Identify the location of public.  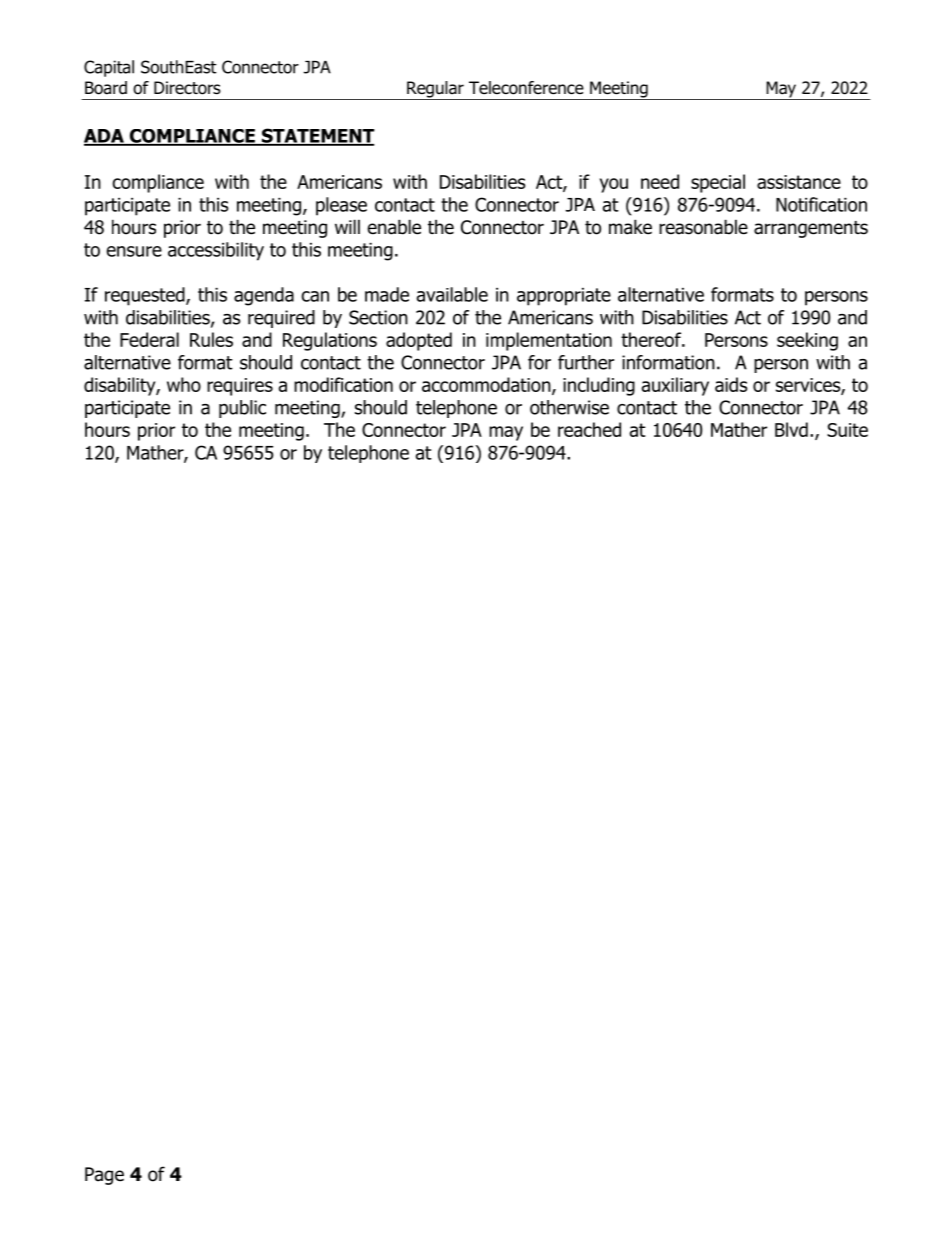
(242, 409).
